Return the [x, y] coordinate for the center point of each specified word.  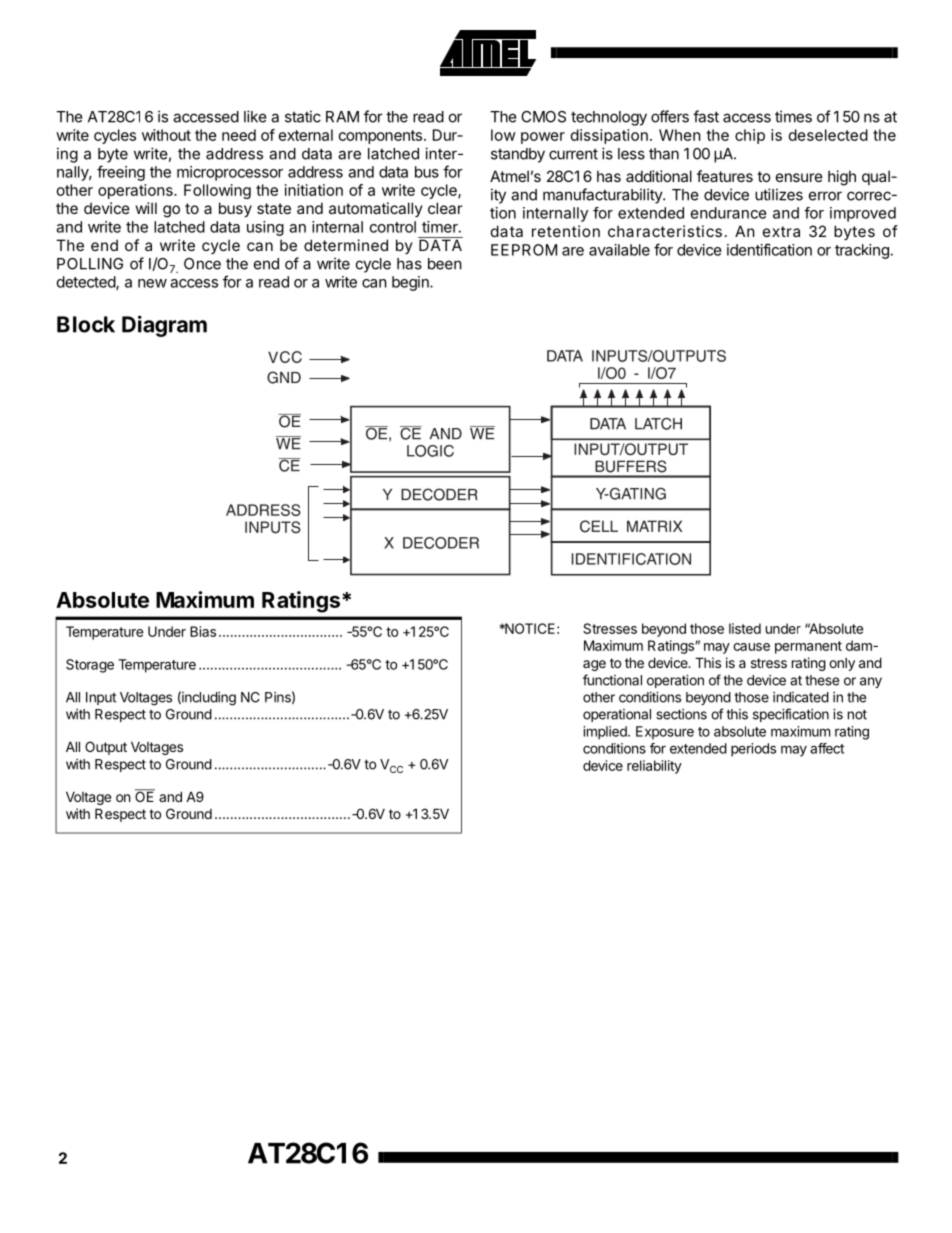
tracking [862, 251]
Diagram [164, 326]
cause [751, 647]
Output [106, 748]
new [152, 283]
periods [753, 750]
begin [411, 283]
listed [745, 628]
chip [750, 136]
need [239, 135]
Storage [90, 666]
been [445, 264]
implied [606, 733]
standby [518, 155]
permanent [808, 647]
